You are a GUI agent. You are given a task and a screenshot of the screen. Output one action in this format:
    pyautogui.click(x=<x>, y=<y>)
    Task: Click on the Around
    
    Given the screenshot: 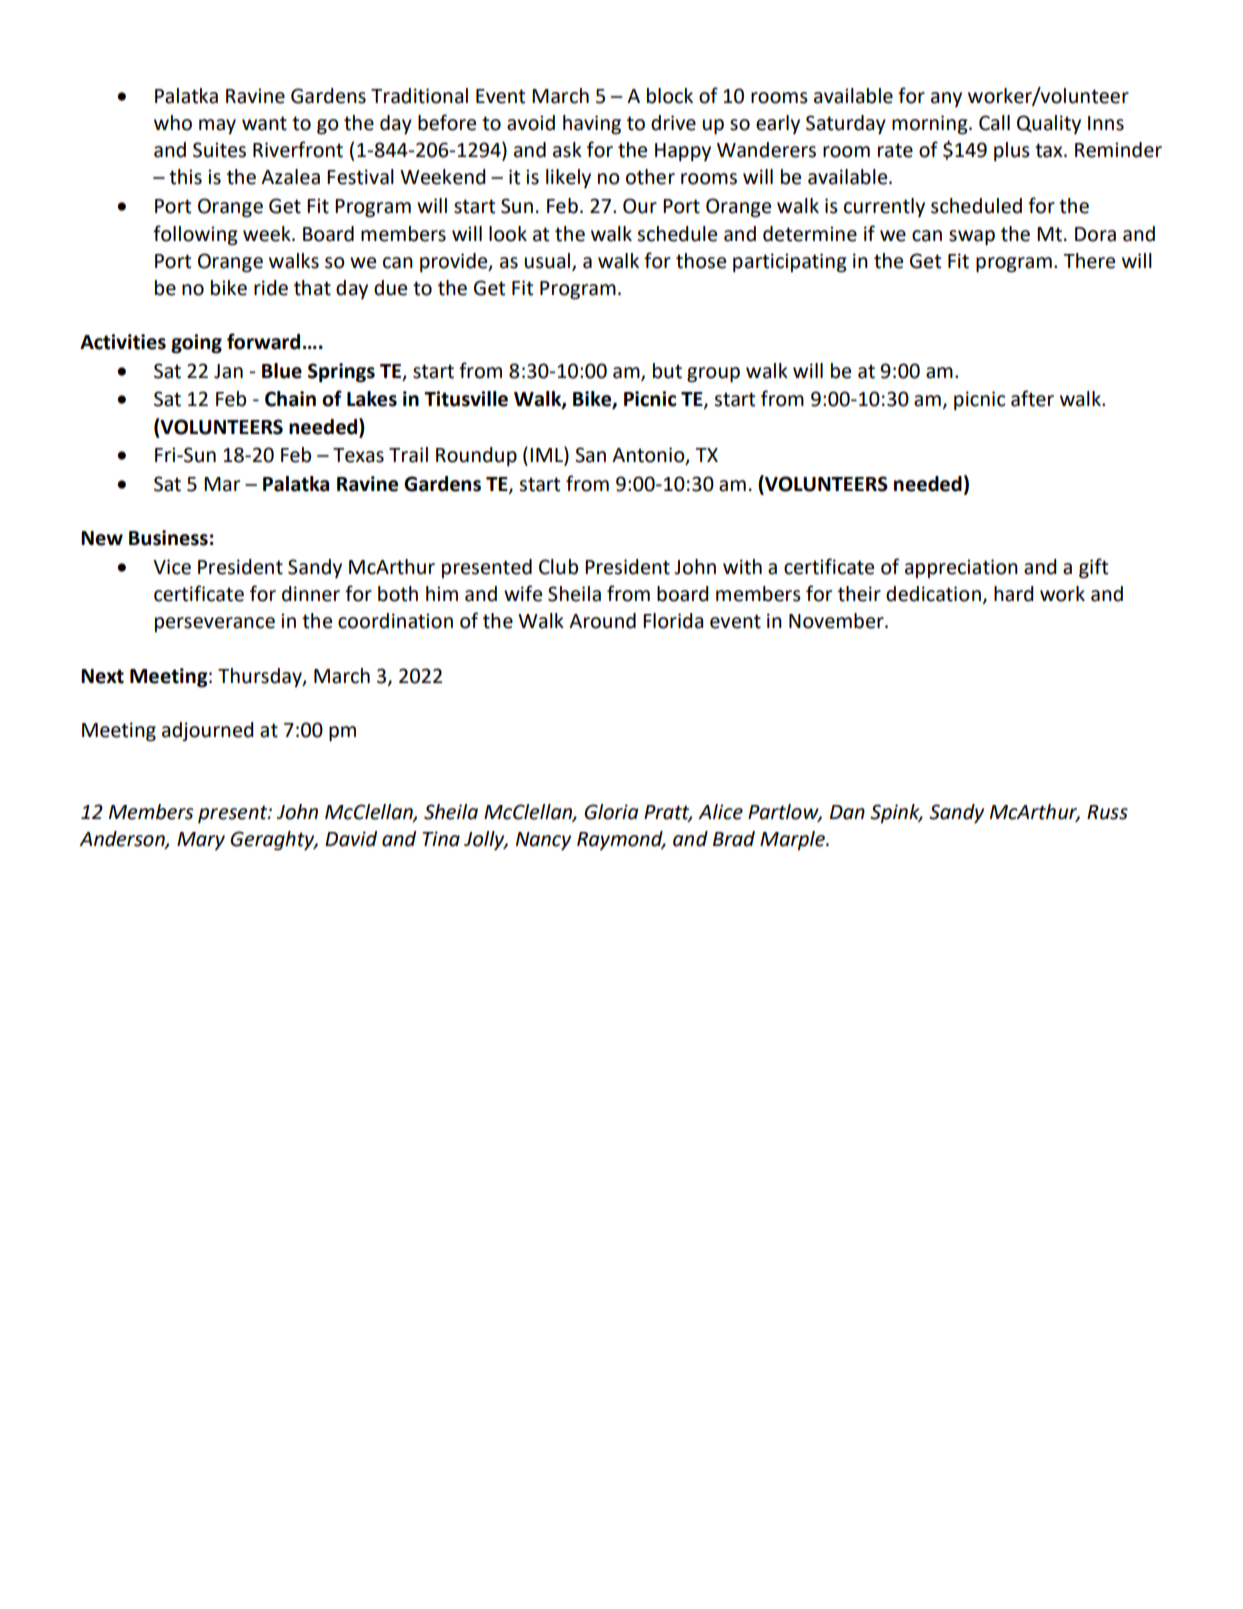 What is the action you would take?
    pyautogui.click(x=602, y=621)
